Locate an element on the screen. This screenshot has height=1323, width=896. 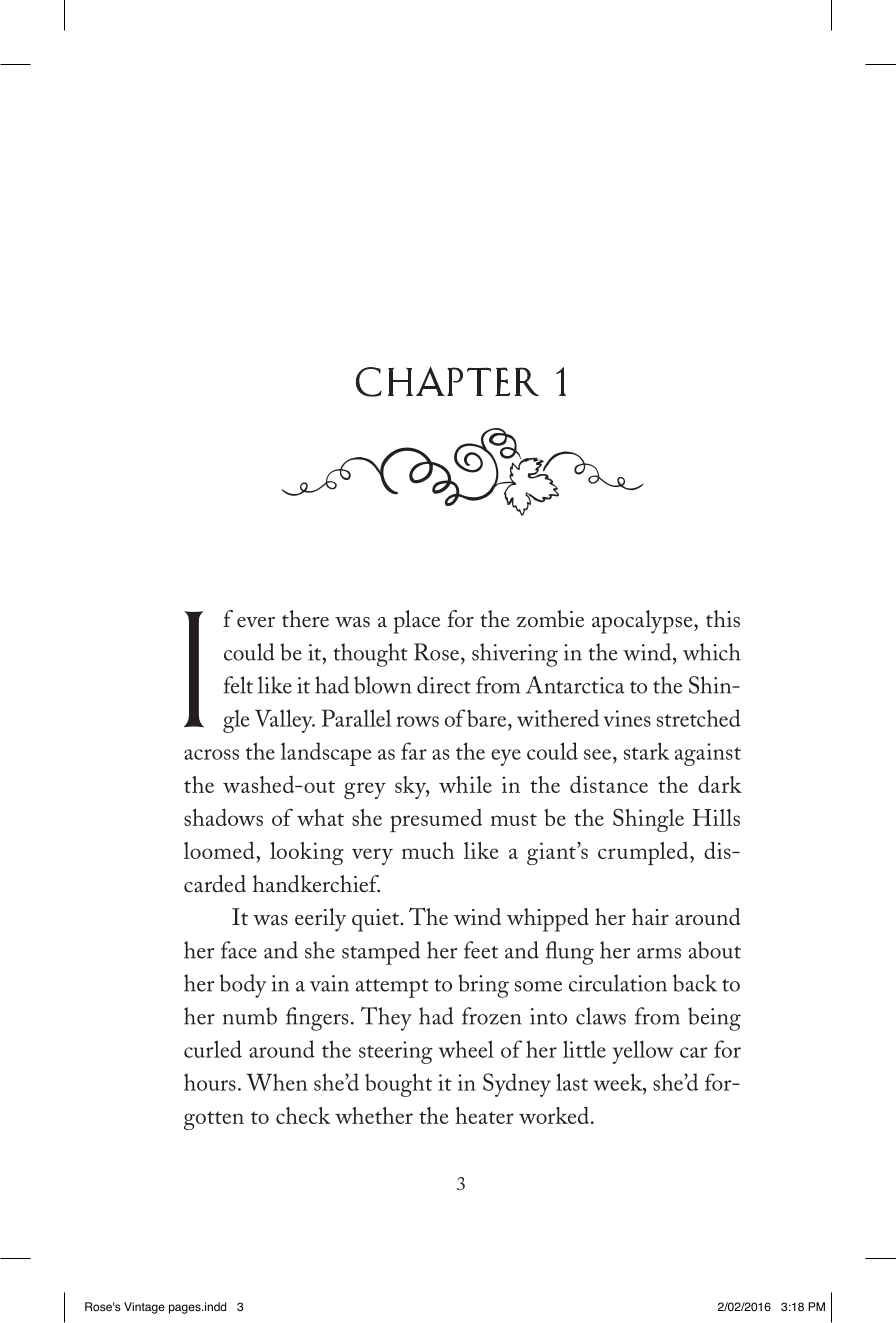
place is located at coordinates (417, 622).
